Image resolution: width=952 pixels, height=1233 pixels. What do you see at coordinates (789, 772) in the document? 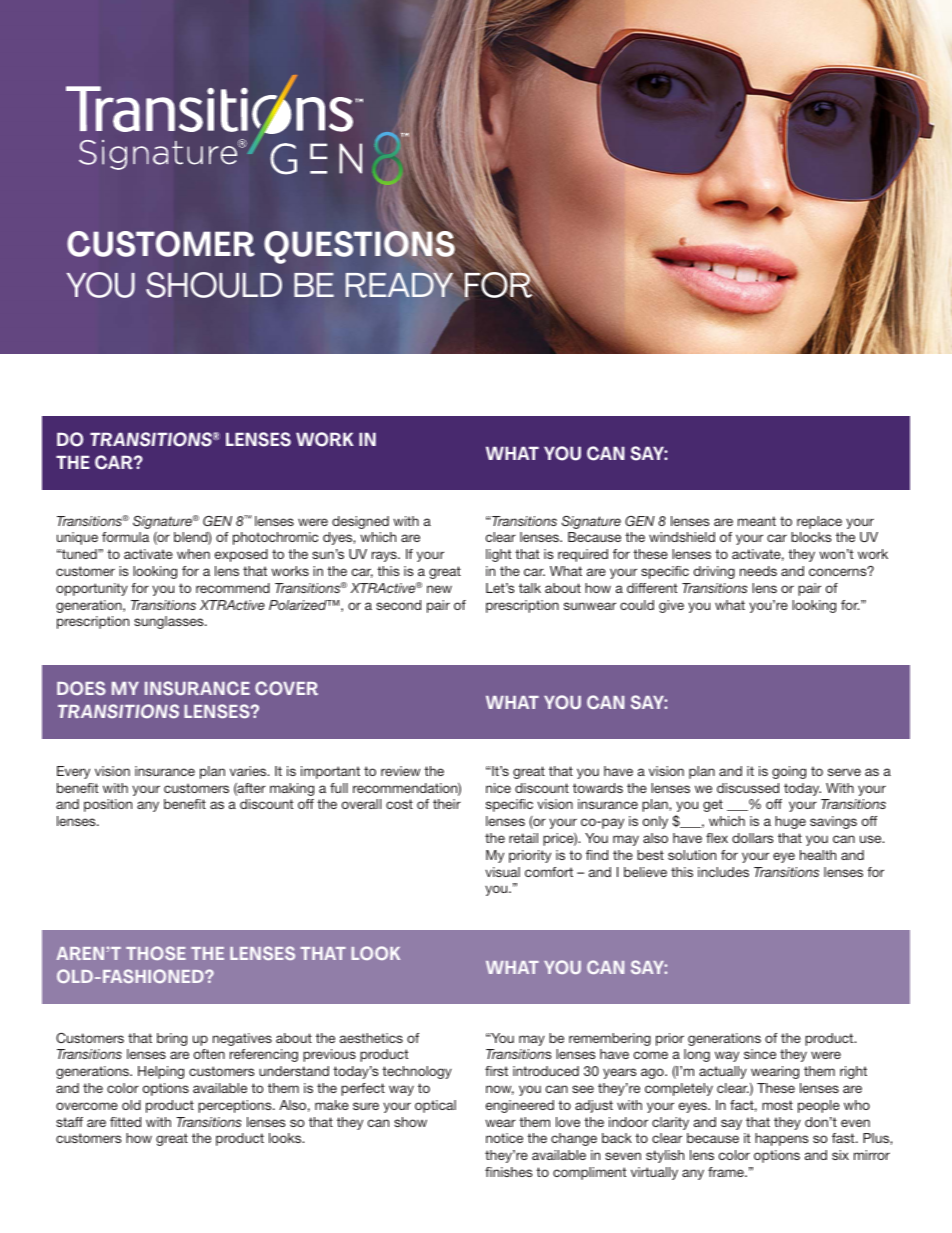
I see `going` at bounding box center [789, 772].
